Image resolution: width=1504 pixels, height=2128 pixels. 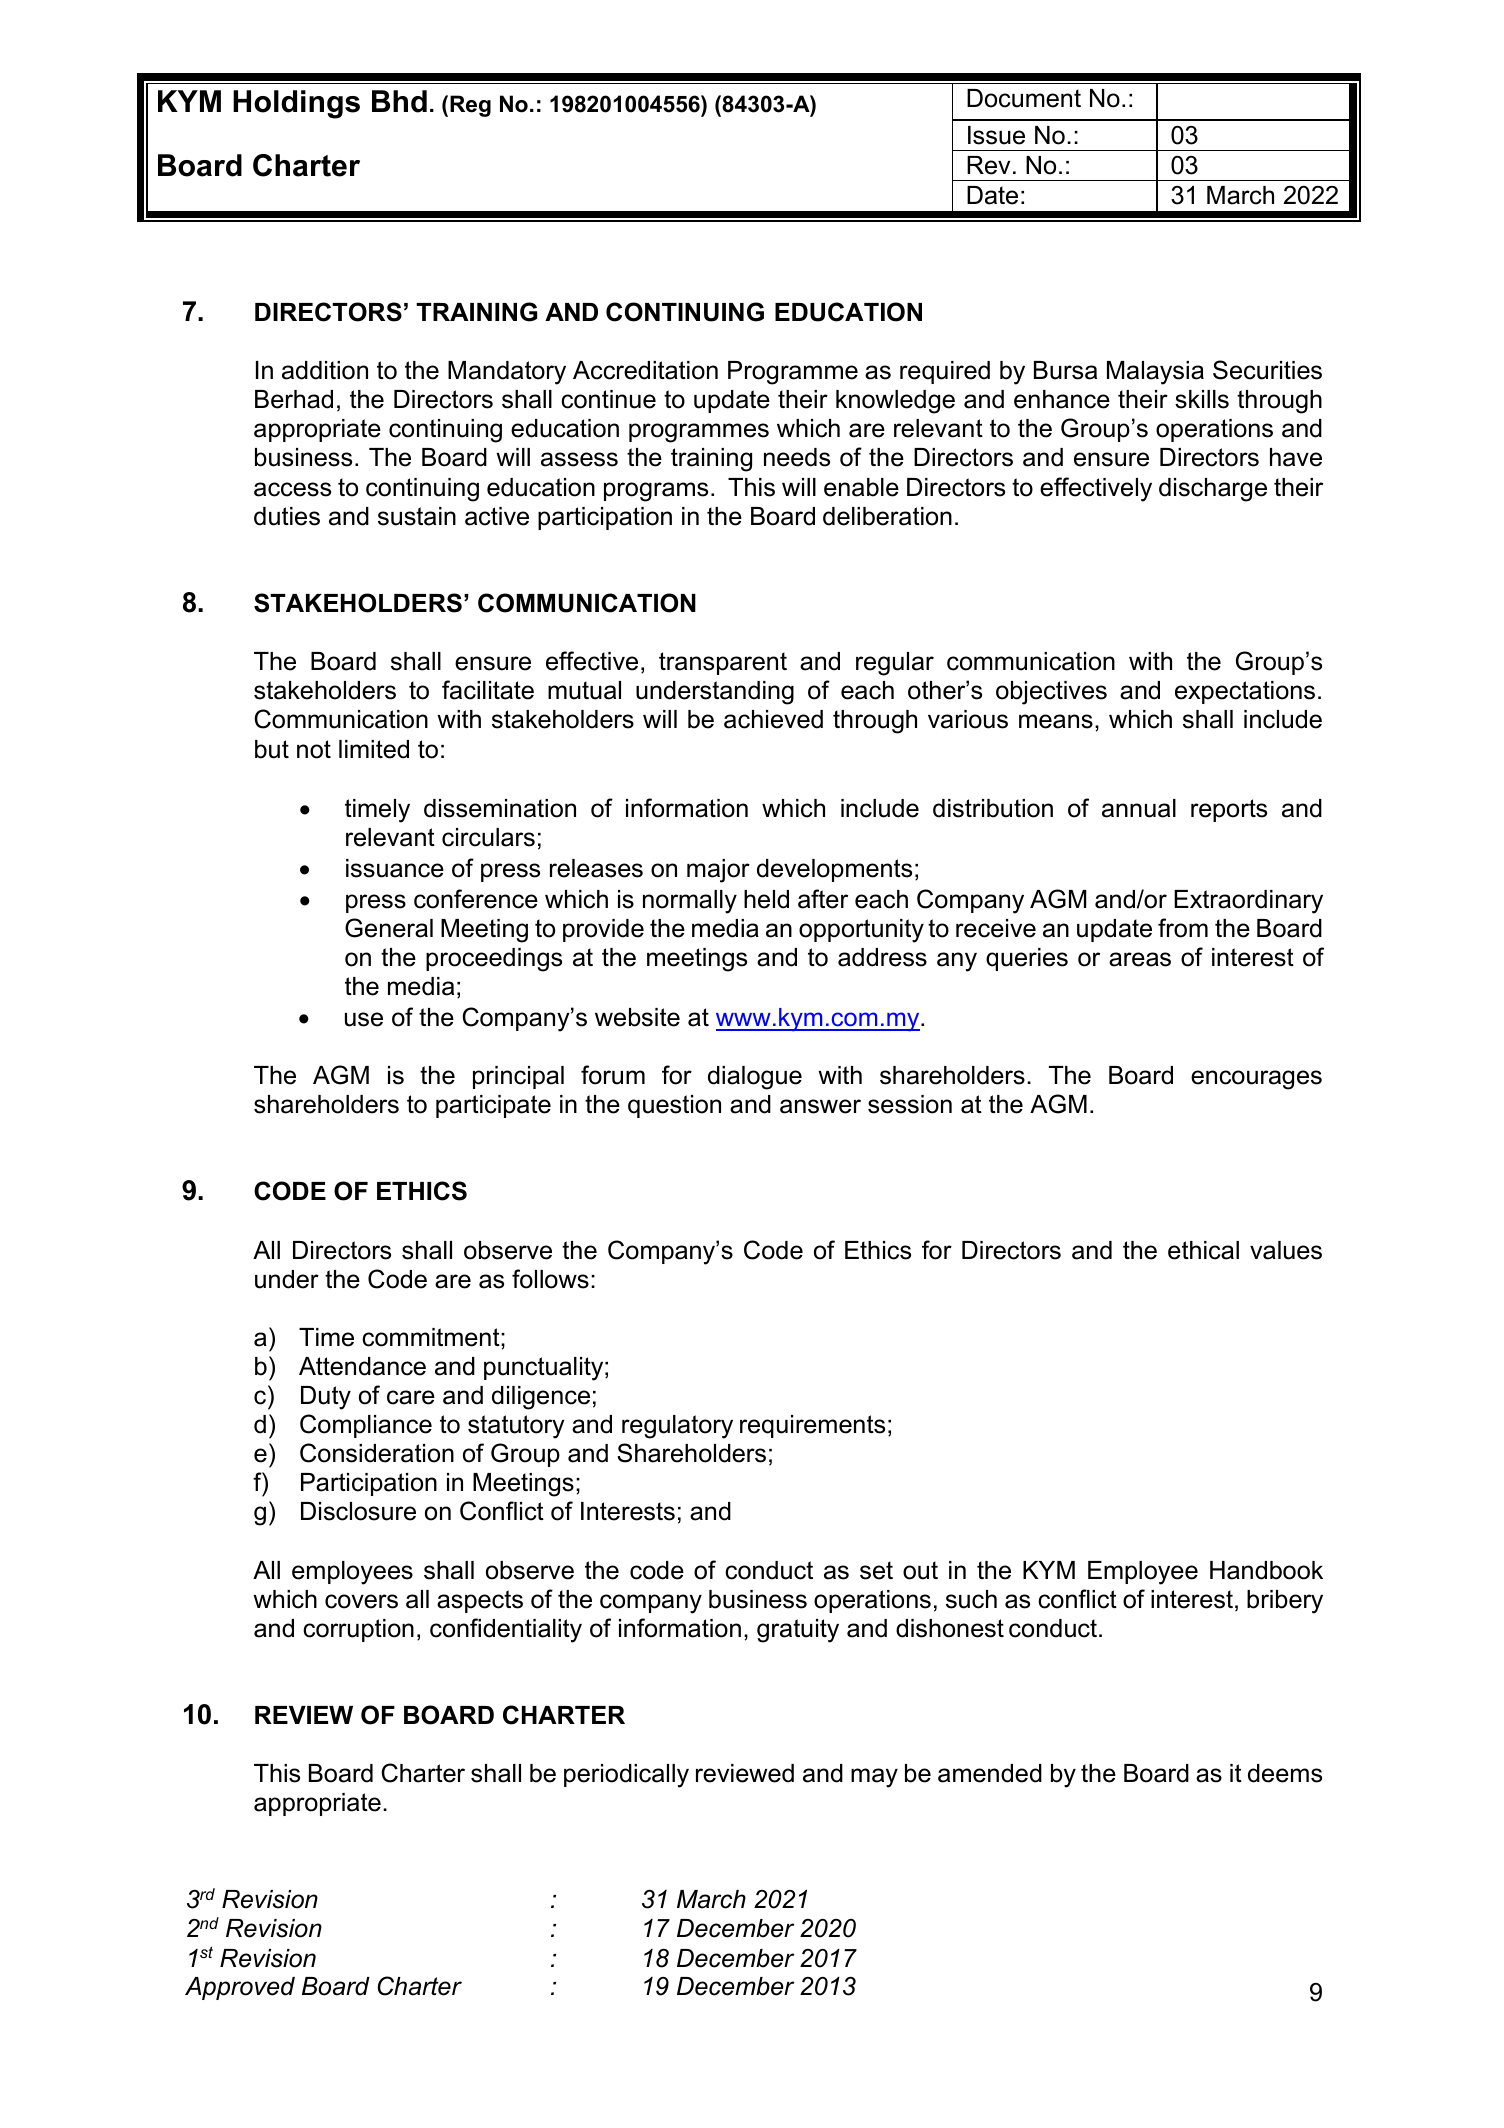 What do you see at coordinates (1024, 98) in the screenshot?
I see `Document` at bounding box center [1024, 98].
